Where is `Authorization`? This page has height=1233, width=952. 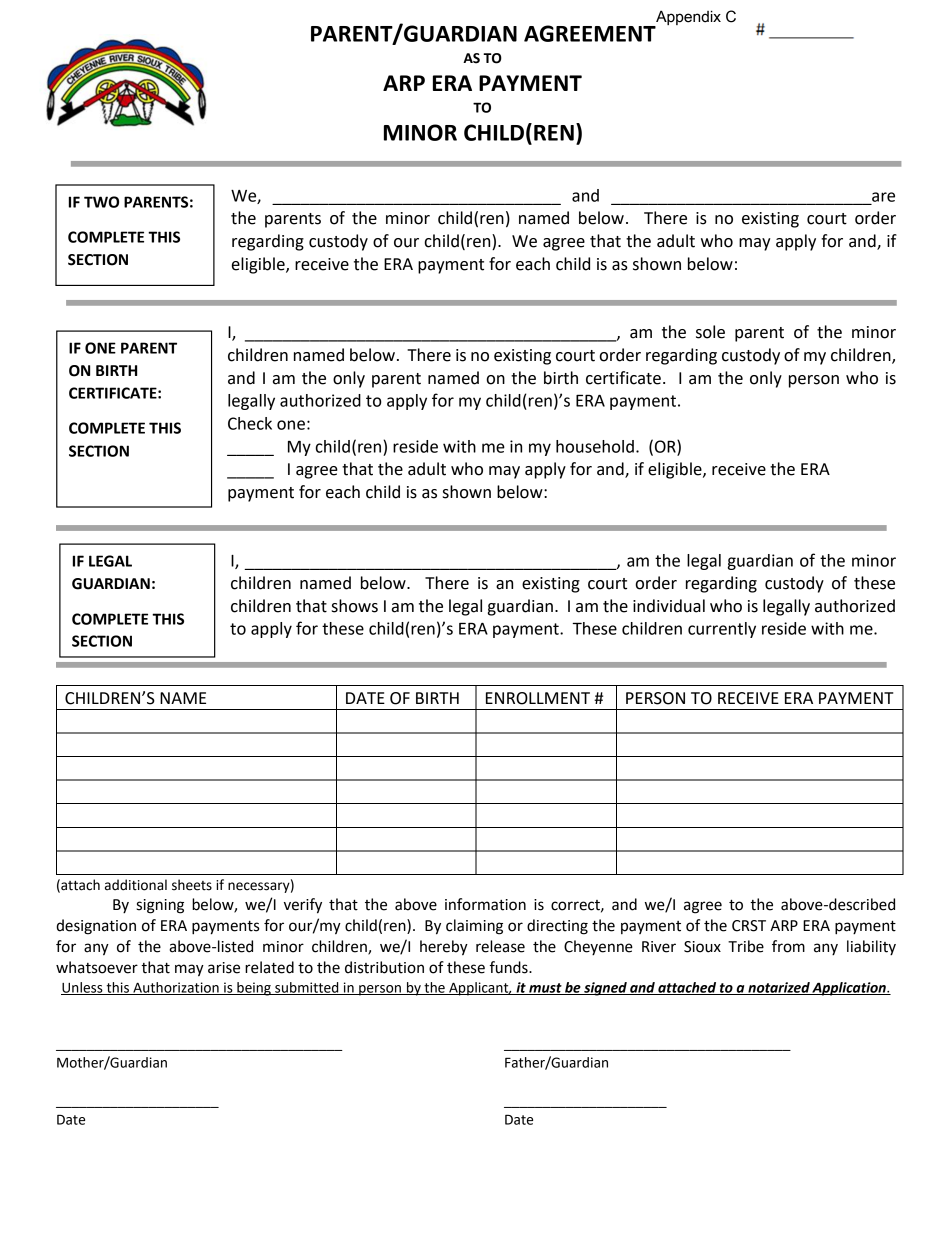
Authorization is located at coordinates (176, 988).
